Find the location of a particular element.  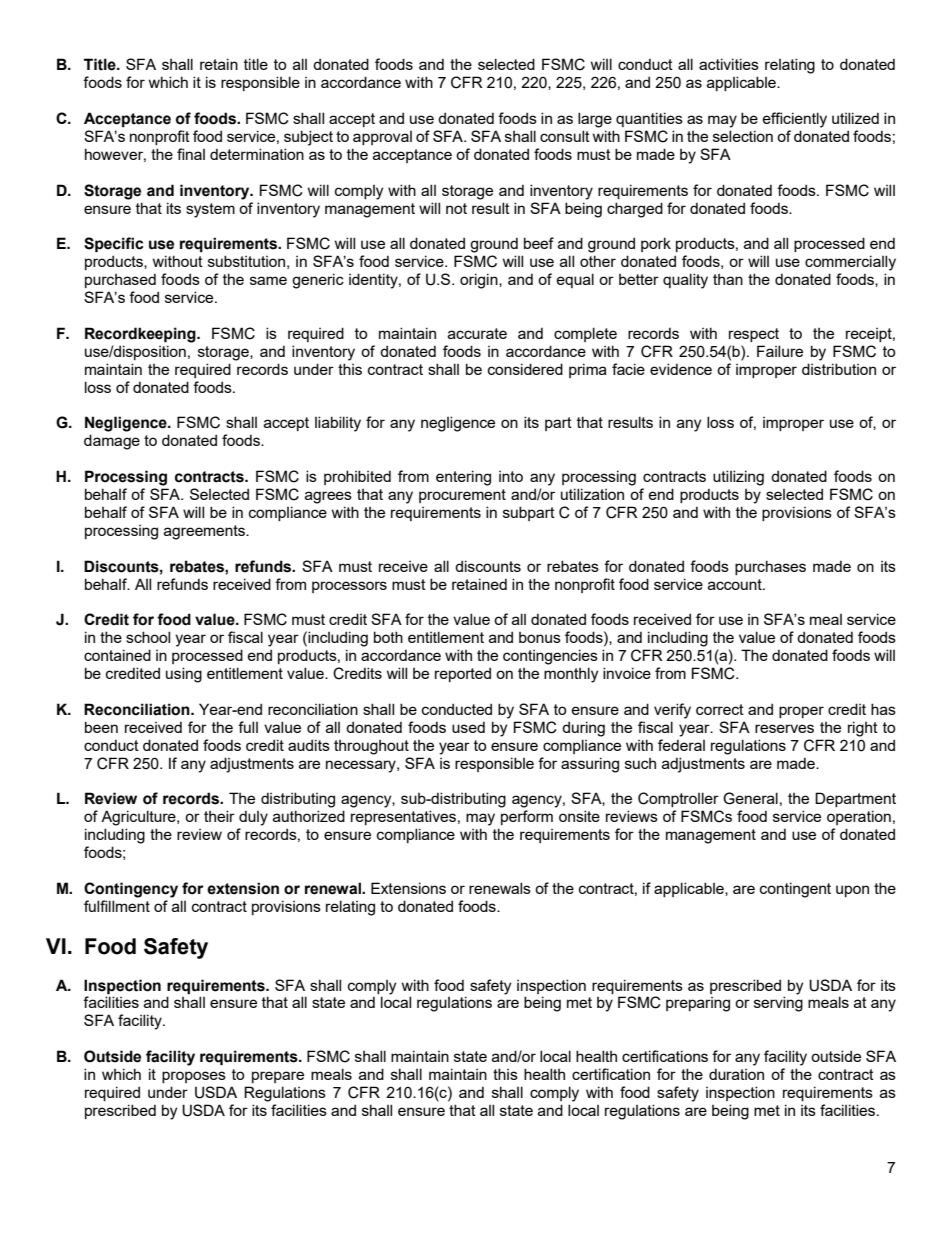

final is located at coordinates (191, 154).
